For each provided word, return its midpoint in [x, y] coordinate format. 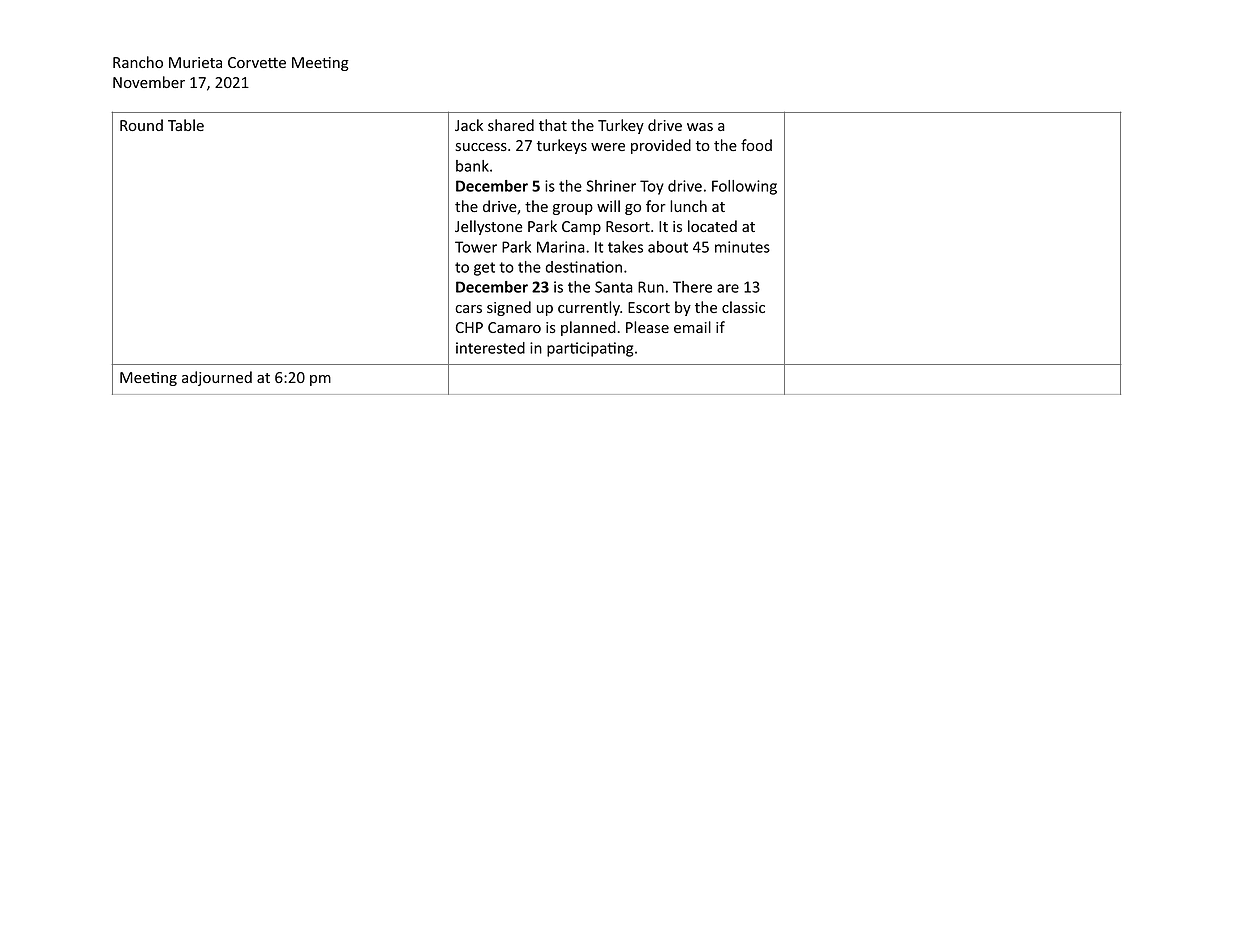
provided [661, 146]
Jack [469, 125]
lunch [688, 206]
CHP [469, 327]
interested [490, 348]
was [700, 127]
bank [473, 166]
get [484, 269]
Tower [476, 247]
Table [186, 125]
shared [511, 125]
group [573, 209]
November [149, 82]
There [692, 287]
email [692, 327]
